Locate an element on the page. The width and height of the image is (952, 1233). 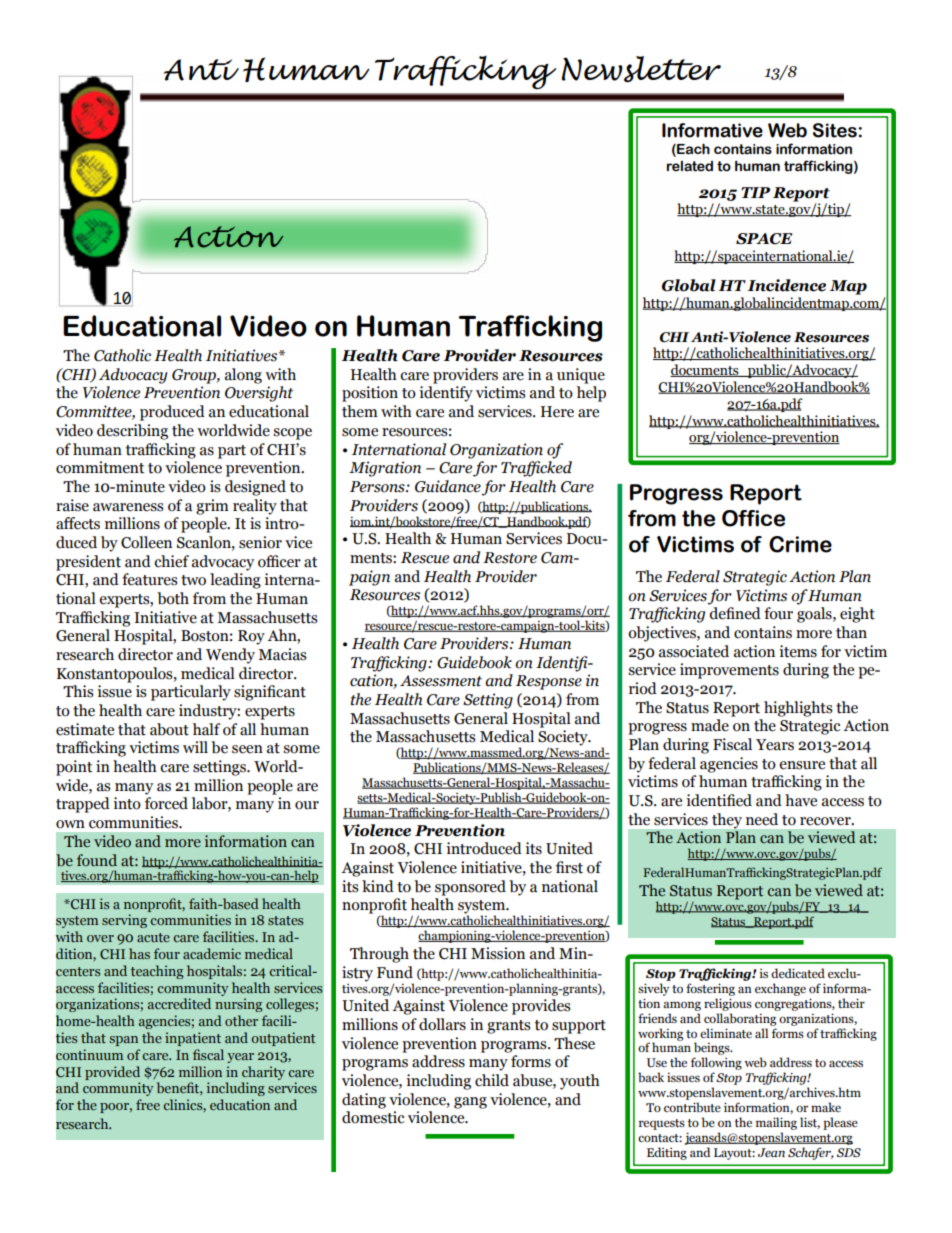
sponsored is located at coordinates (470, 888).
